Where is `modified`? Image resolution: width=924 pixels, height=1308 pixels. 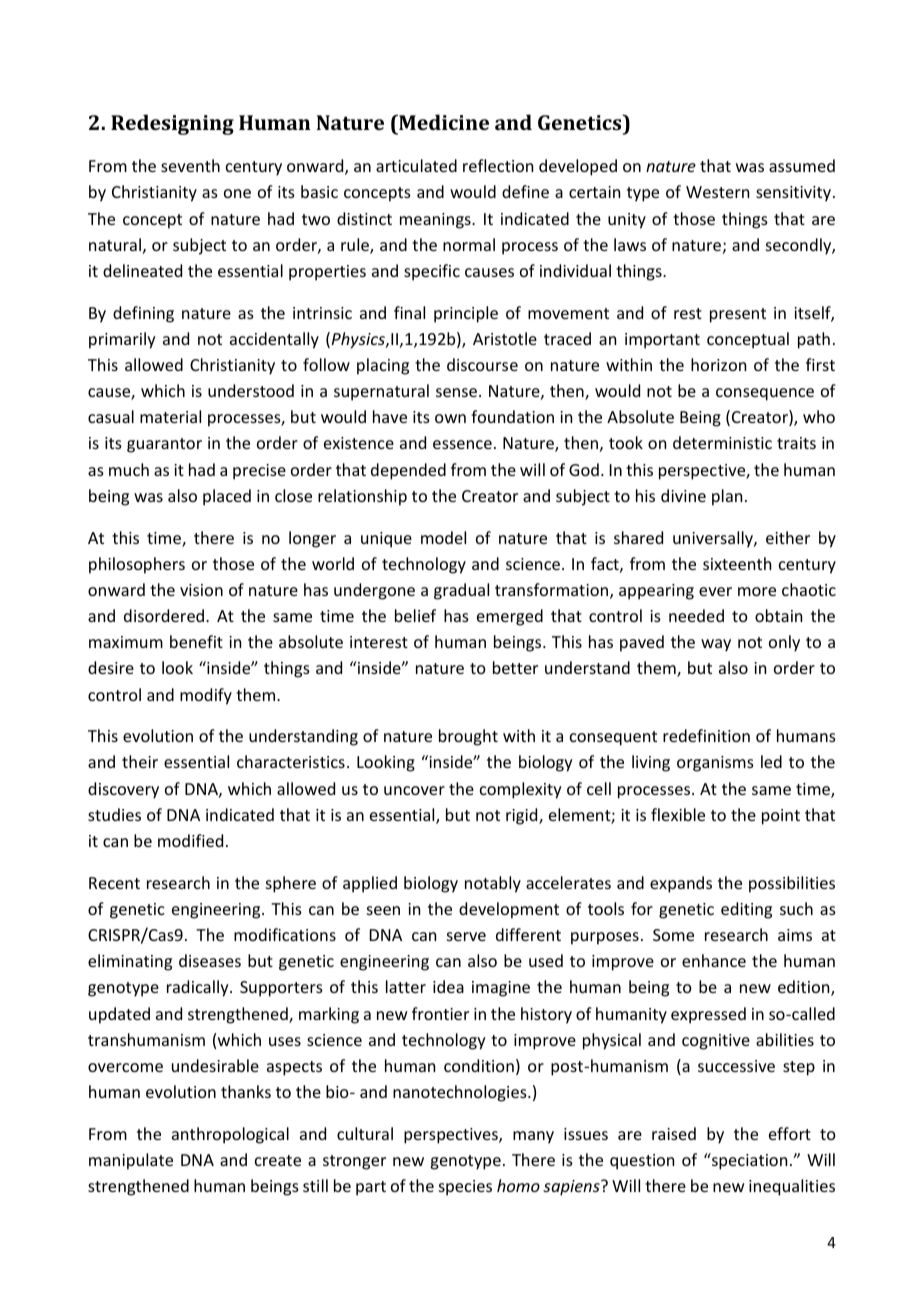
modified is located at coordinates (190, 840).
